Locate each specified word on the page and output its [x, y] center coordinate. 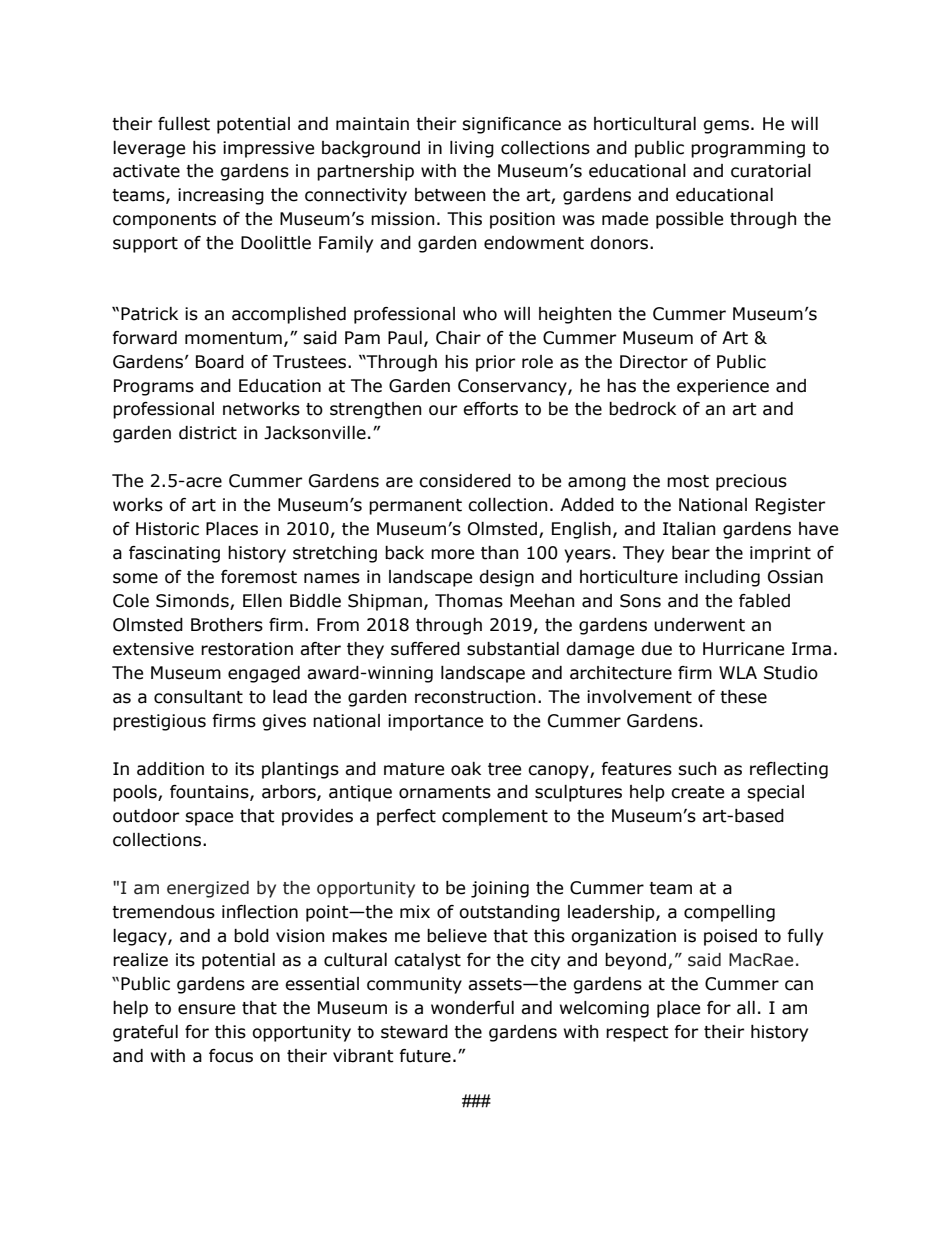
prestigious [159, 722]
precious [751, 482]
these [743, 697]
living [472, 149]
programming [748, 149]
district [208, 433]
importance [435, 722]
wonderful [472, 1008]
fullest [184, 124]
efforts [490, 409]
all [746, 1008]
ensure [206, 1009]
